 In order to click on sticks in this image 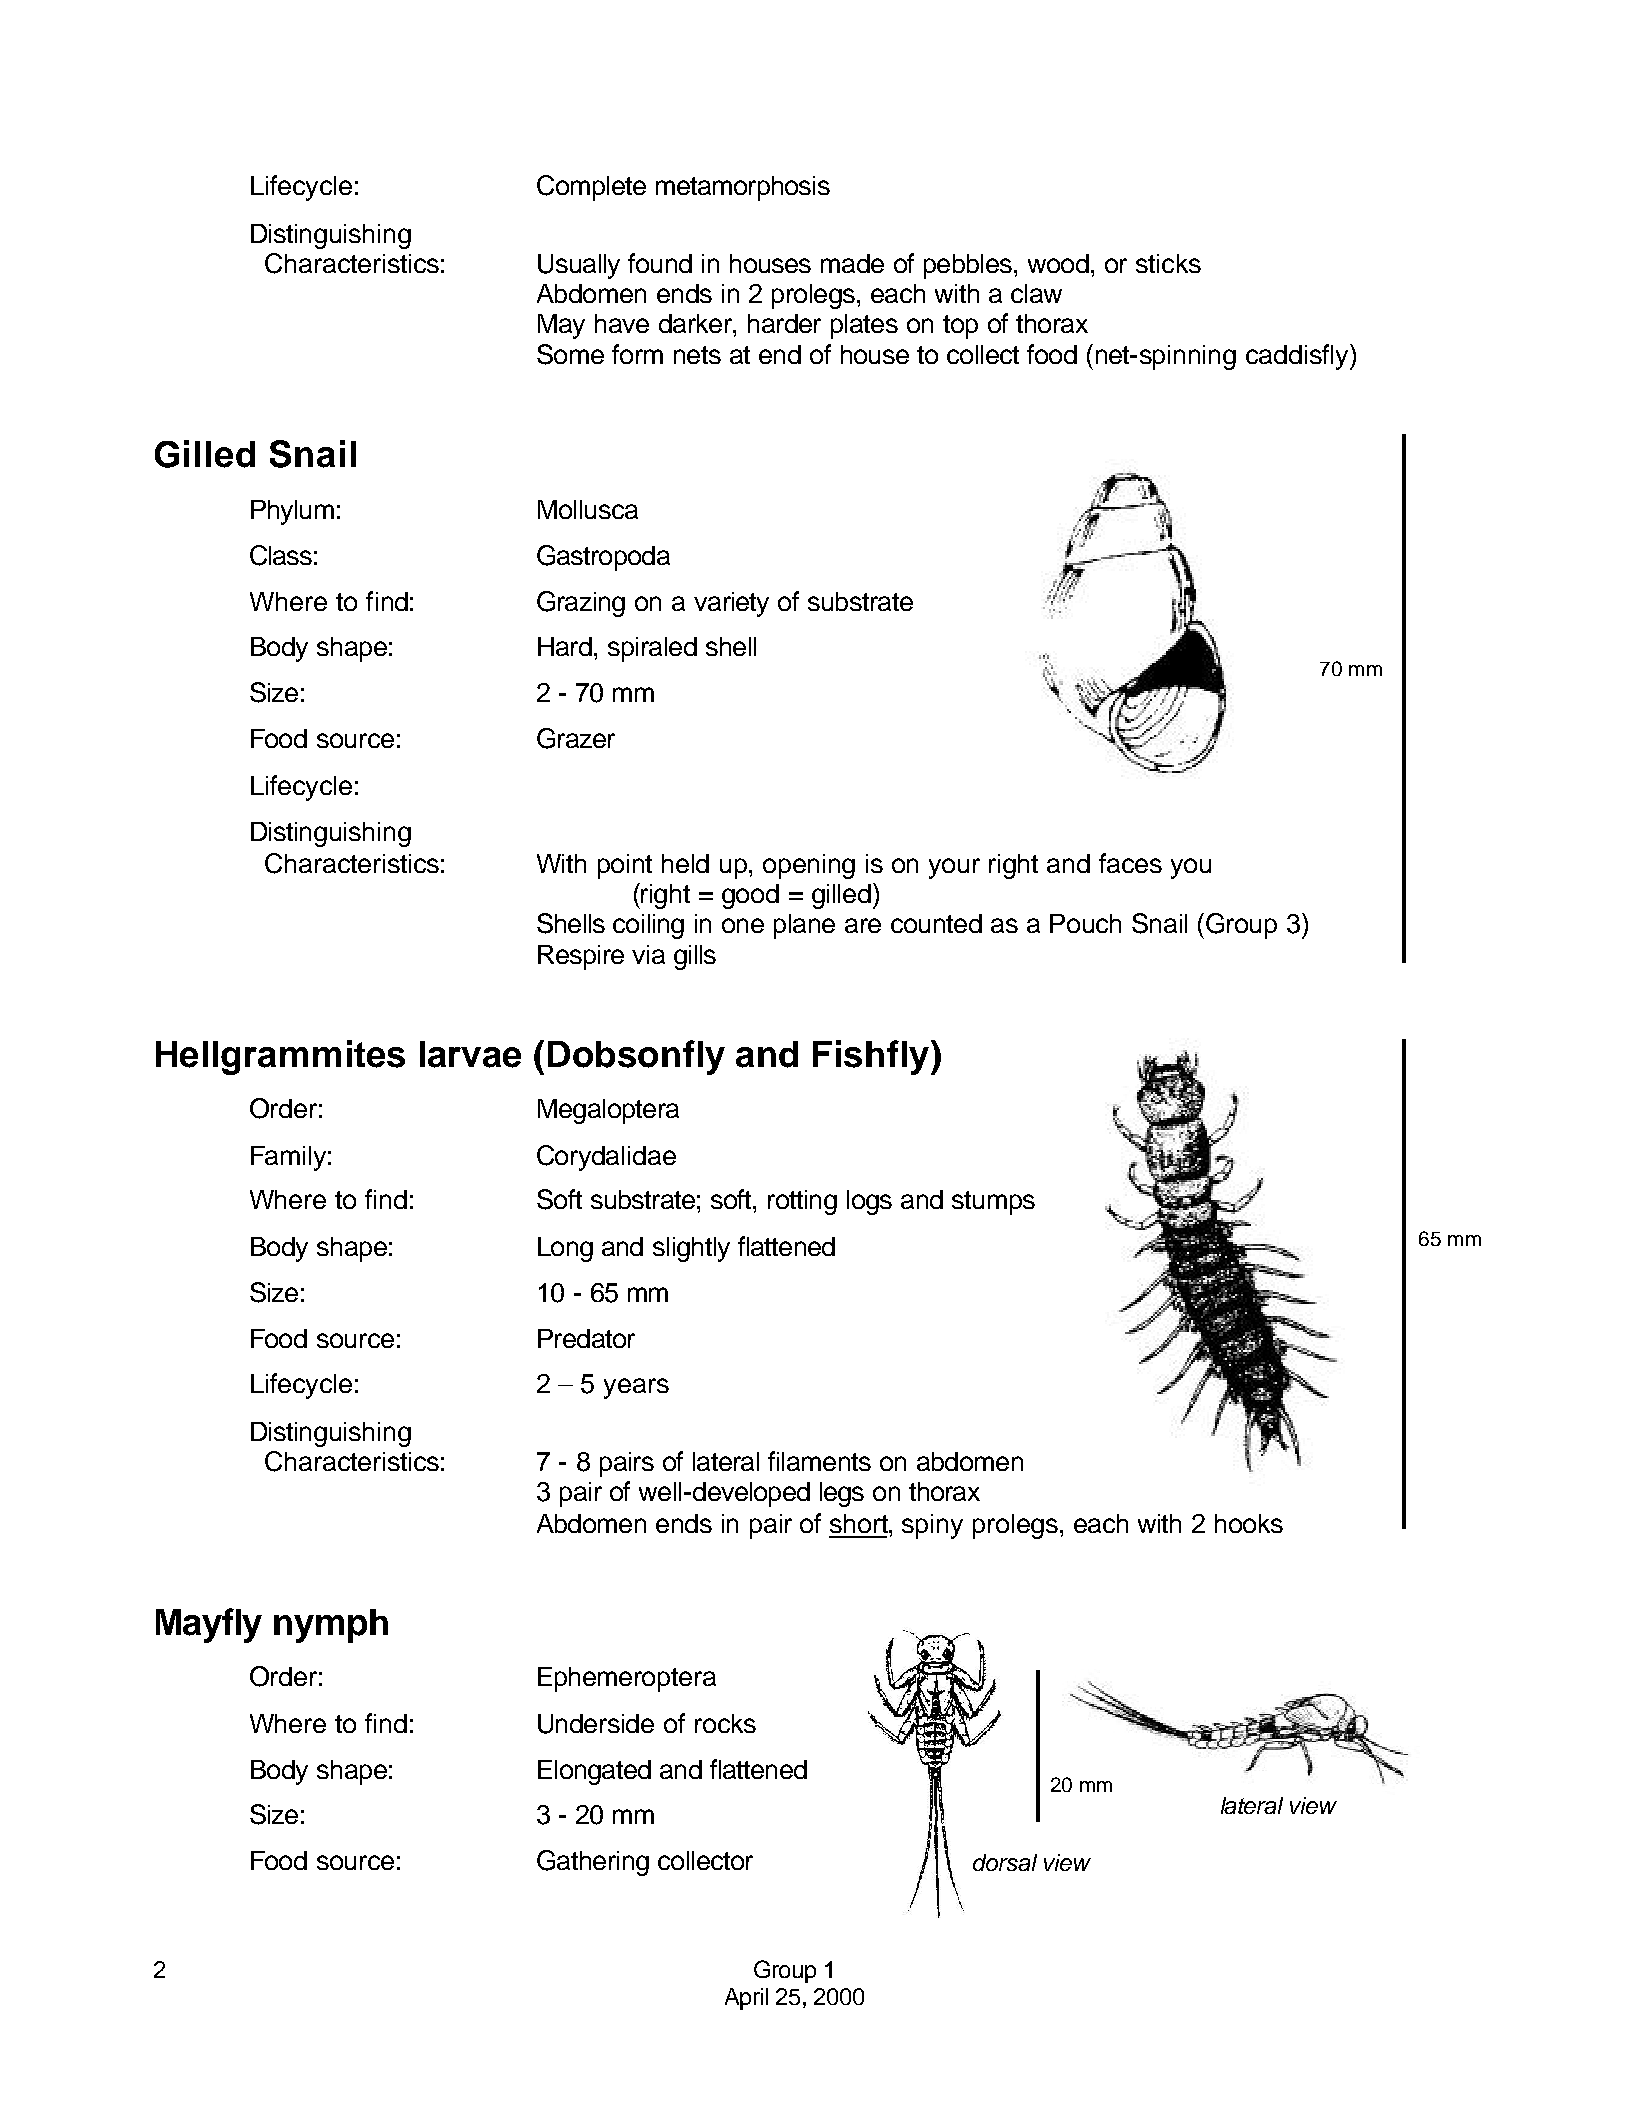, I will do `click(1168, 263)`.
